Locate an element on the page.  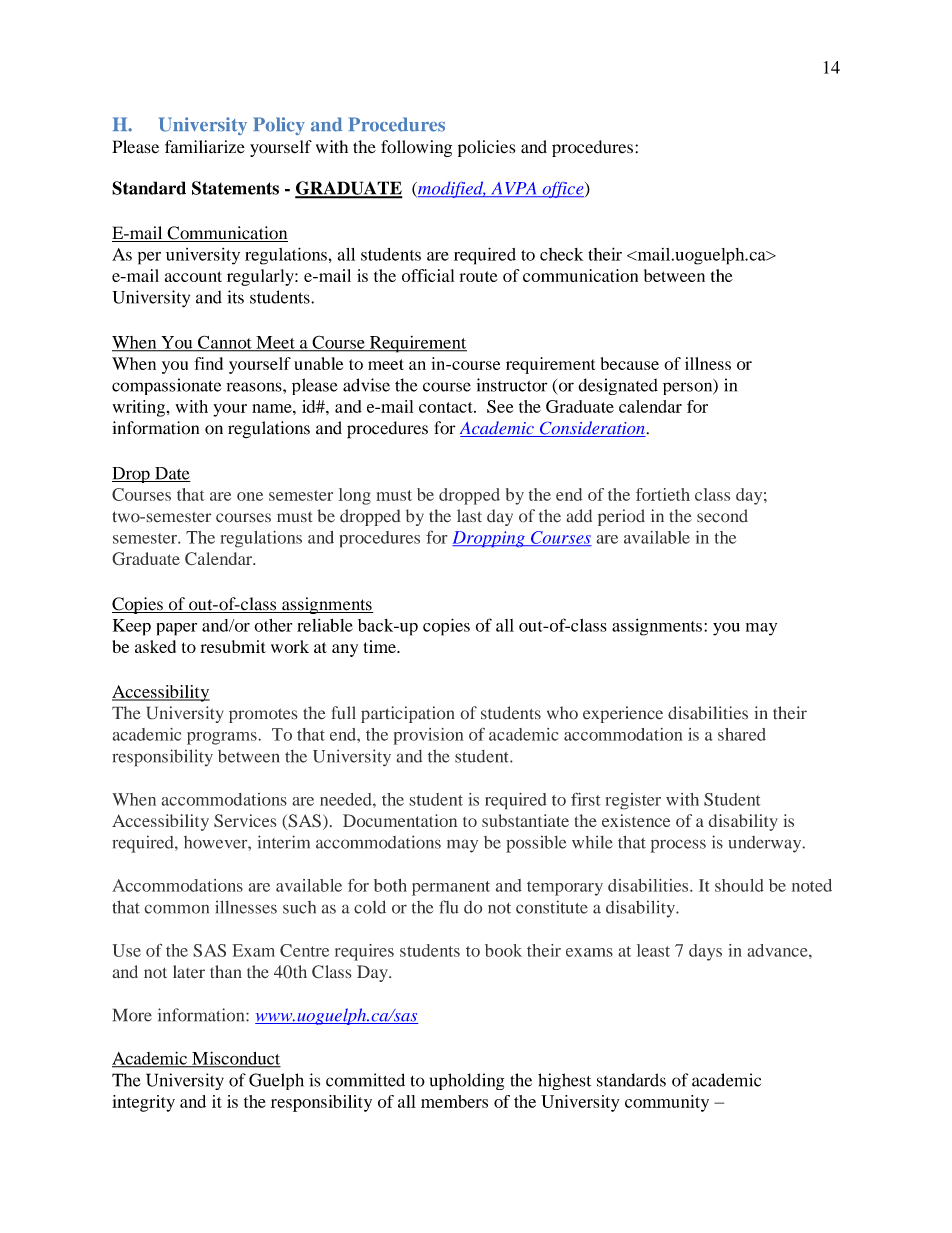
familiarize is located at coordinates (205, 147).
